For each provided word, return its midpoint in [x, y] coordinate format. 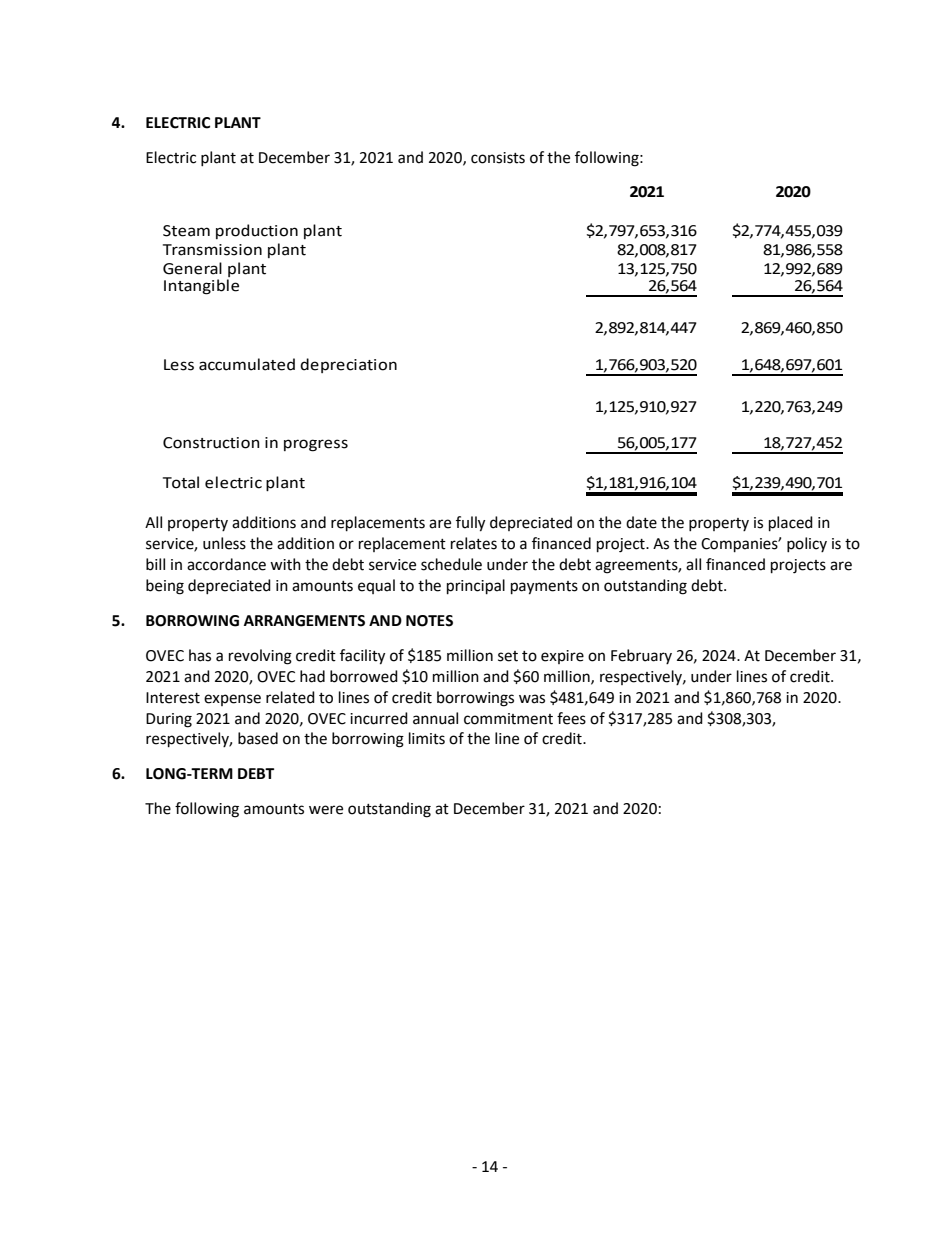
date [641, 522]
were [326, 810]
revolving [260, 657]
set [508, 656]
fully [470, 524]
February [641, 656]
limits [427, 738]
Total [181, 482]
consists [498, 158]
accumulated [247, 364]
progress [316, 445]
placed [791, 524]
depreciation [348, 365]
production [257, 231]
